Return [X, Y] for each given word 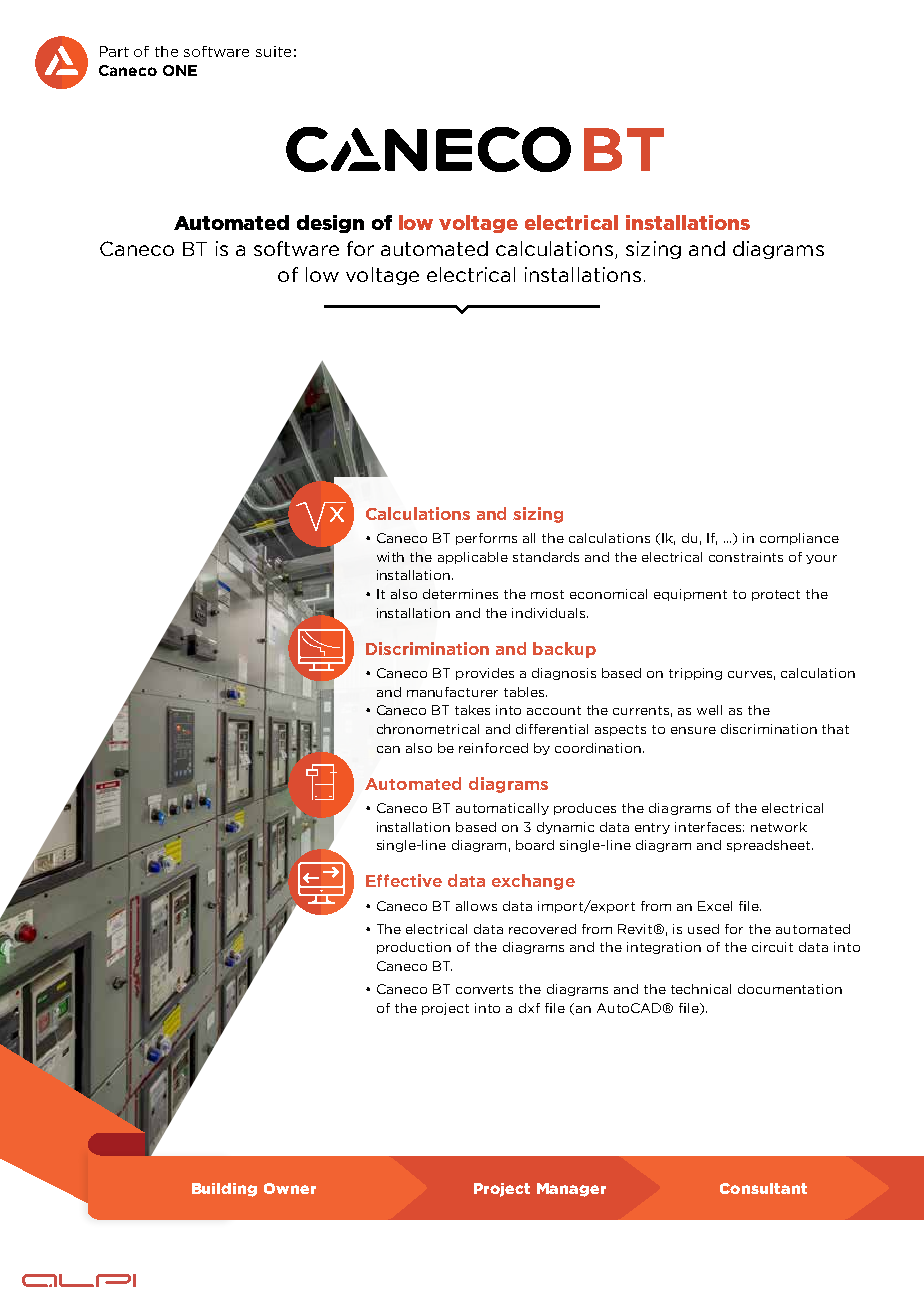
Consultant [763, 1188]
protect [776, 595]
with [390, 557]
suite [273, 51]
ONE [180, 70]
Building [224, 1190]
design [330, 224]
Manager [571, 1190]
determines [460, 594]
